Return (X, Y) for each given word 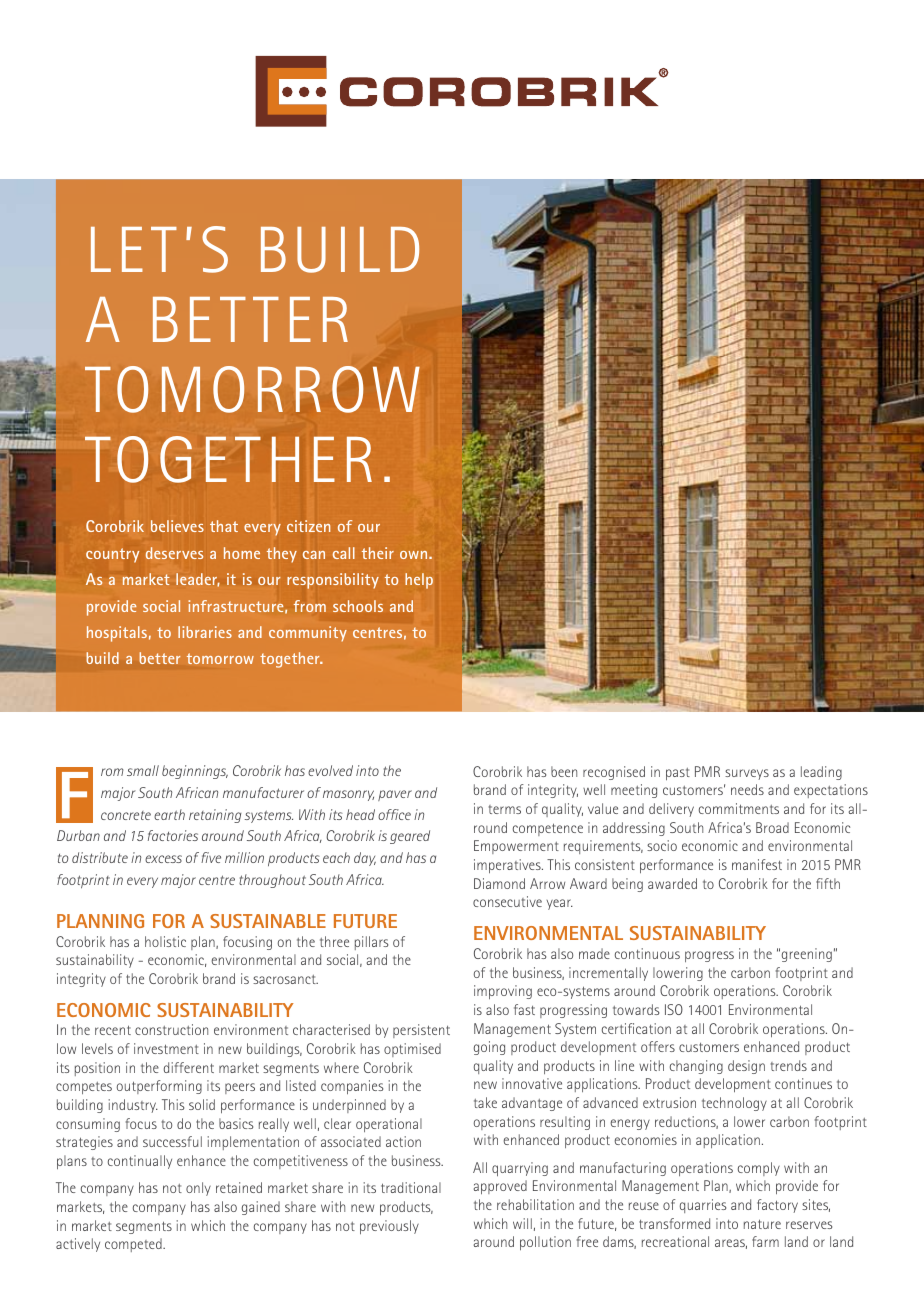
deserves (174, 553)
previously (389, 1227)
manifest (757, 864)
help (419, 581)
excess (163, 859)
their (378, 553)
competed (134, 1245)
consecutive (507, 901)
